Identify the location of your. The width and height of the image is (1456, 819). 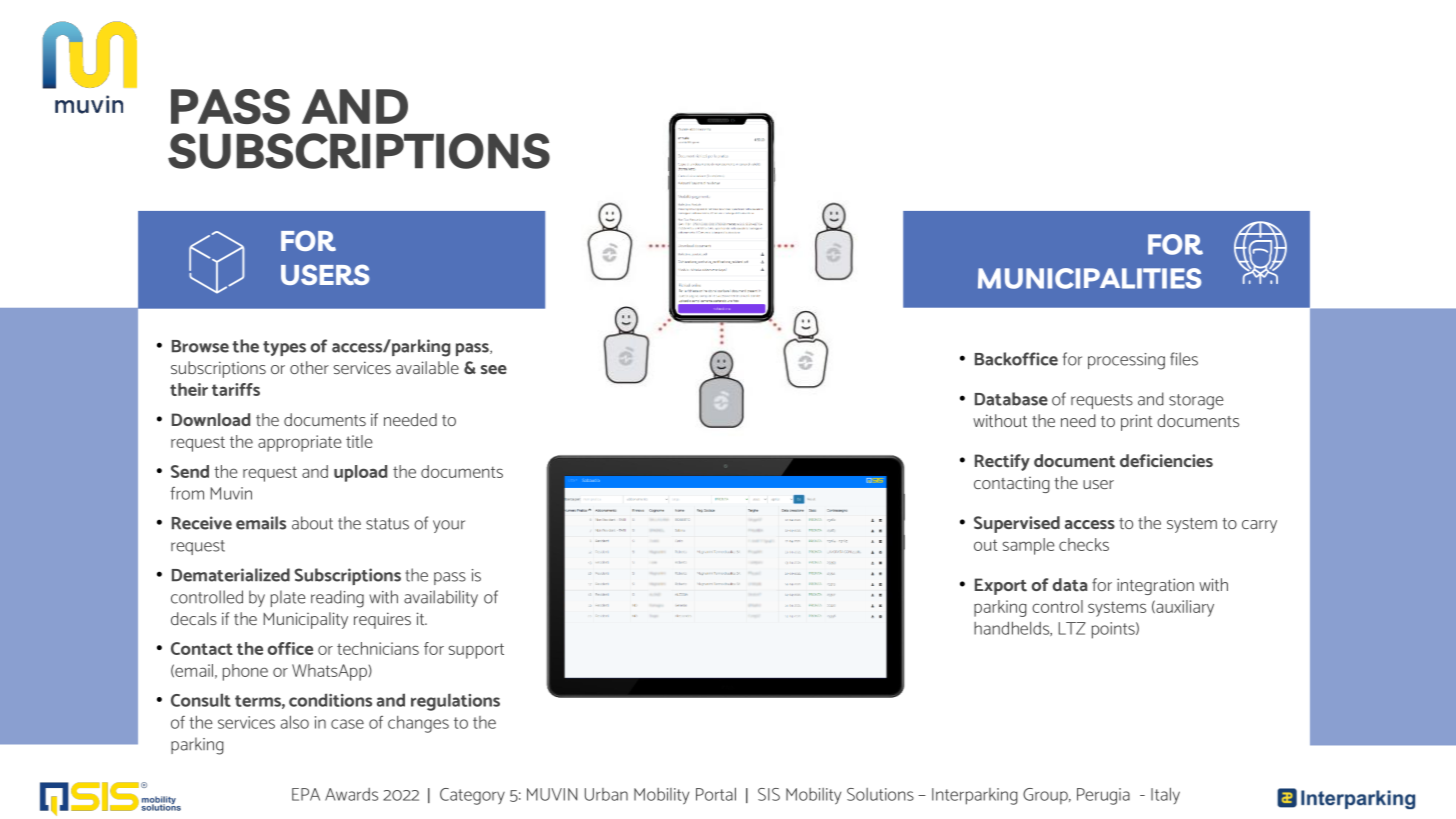
(449, 526).
